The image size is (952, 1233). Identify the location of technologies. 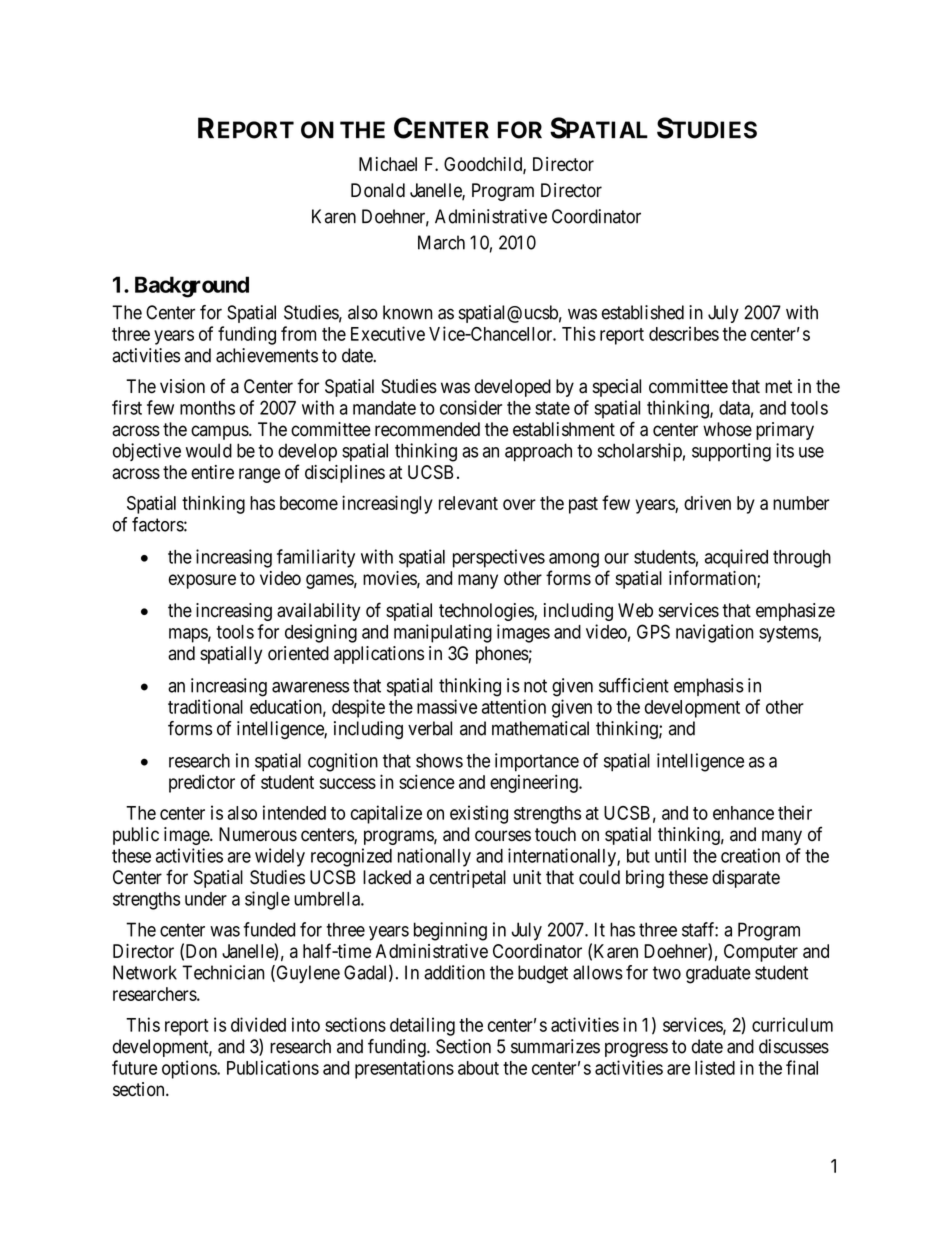
(487, 612).
